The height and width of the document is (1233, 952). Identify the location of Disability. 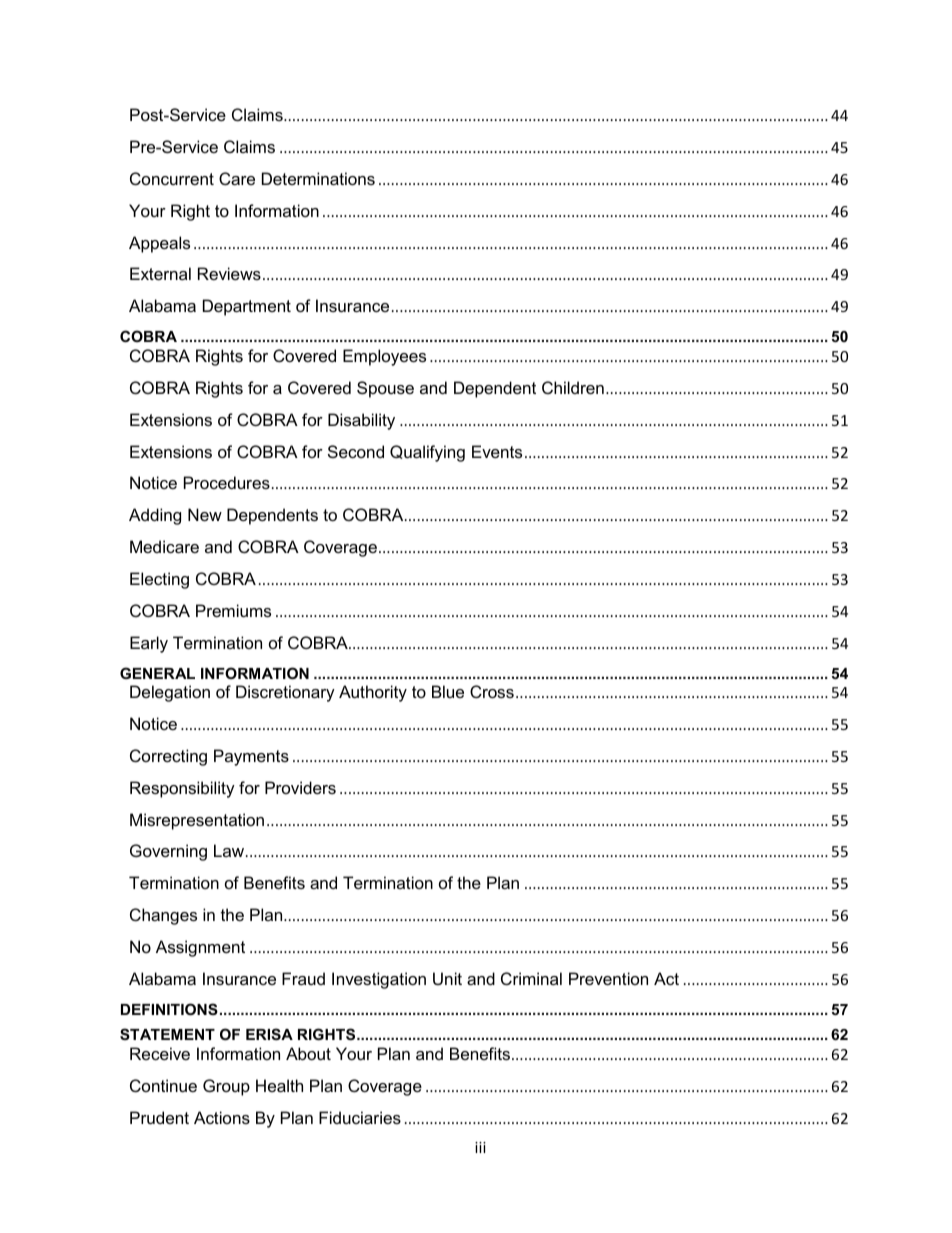
(361, 421).
